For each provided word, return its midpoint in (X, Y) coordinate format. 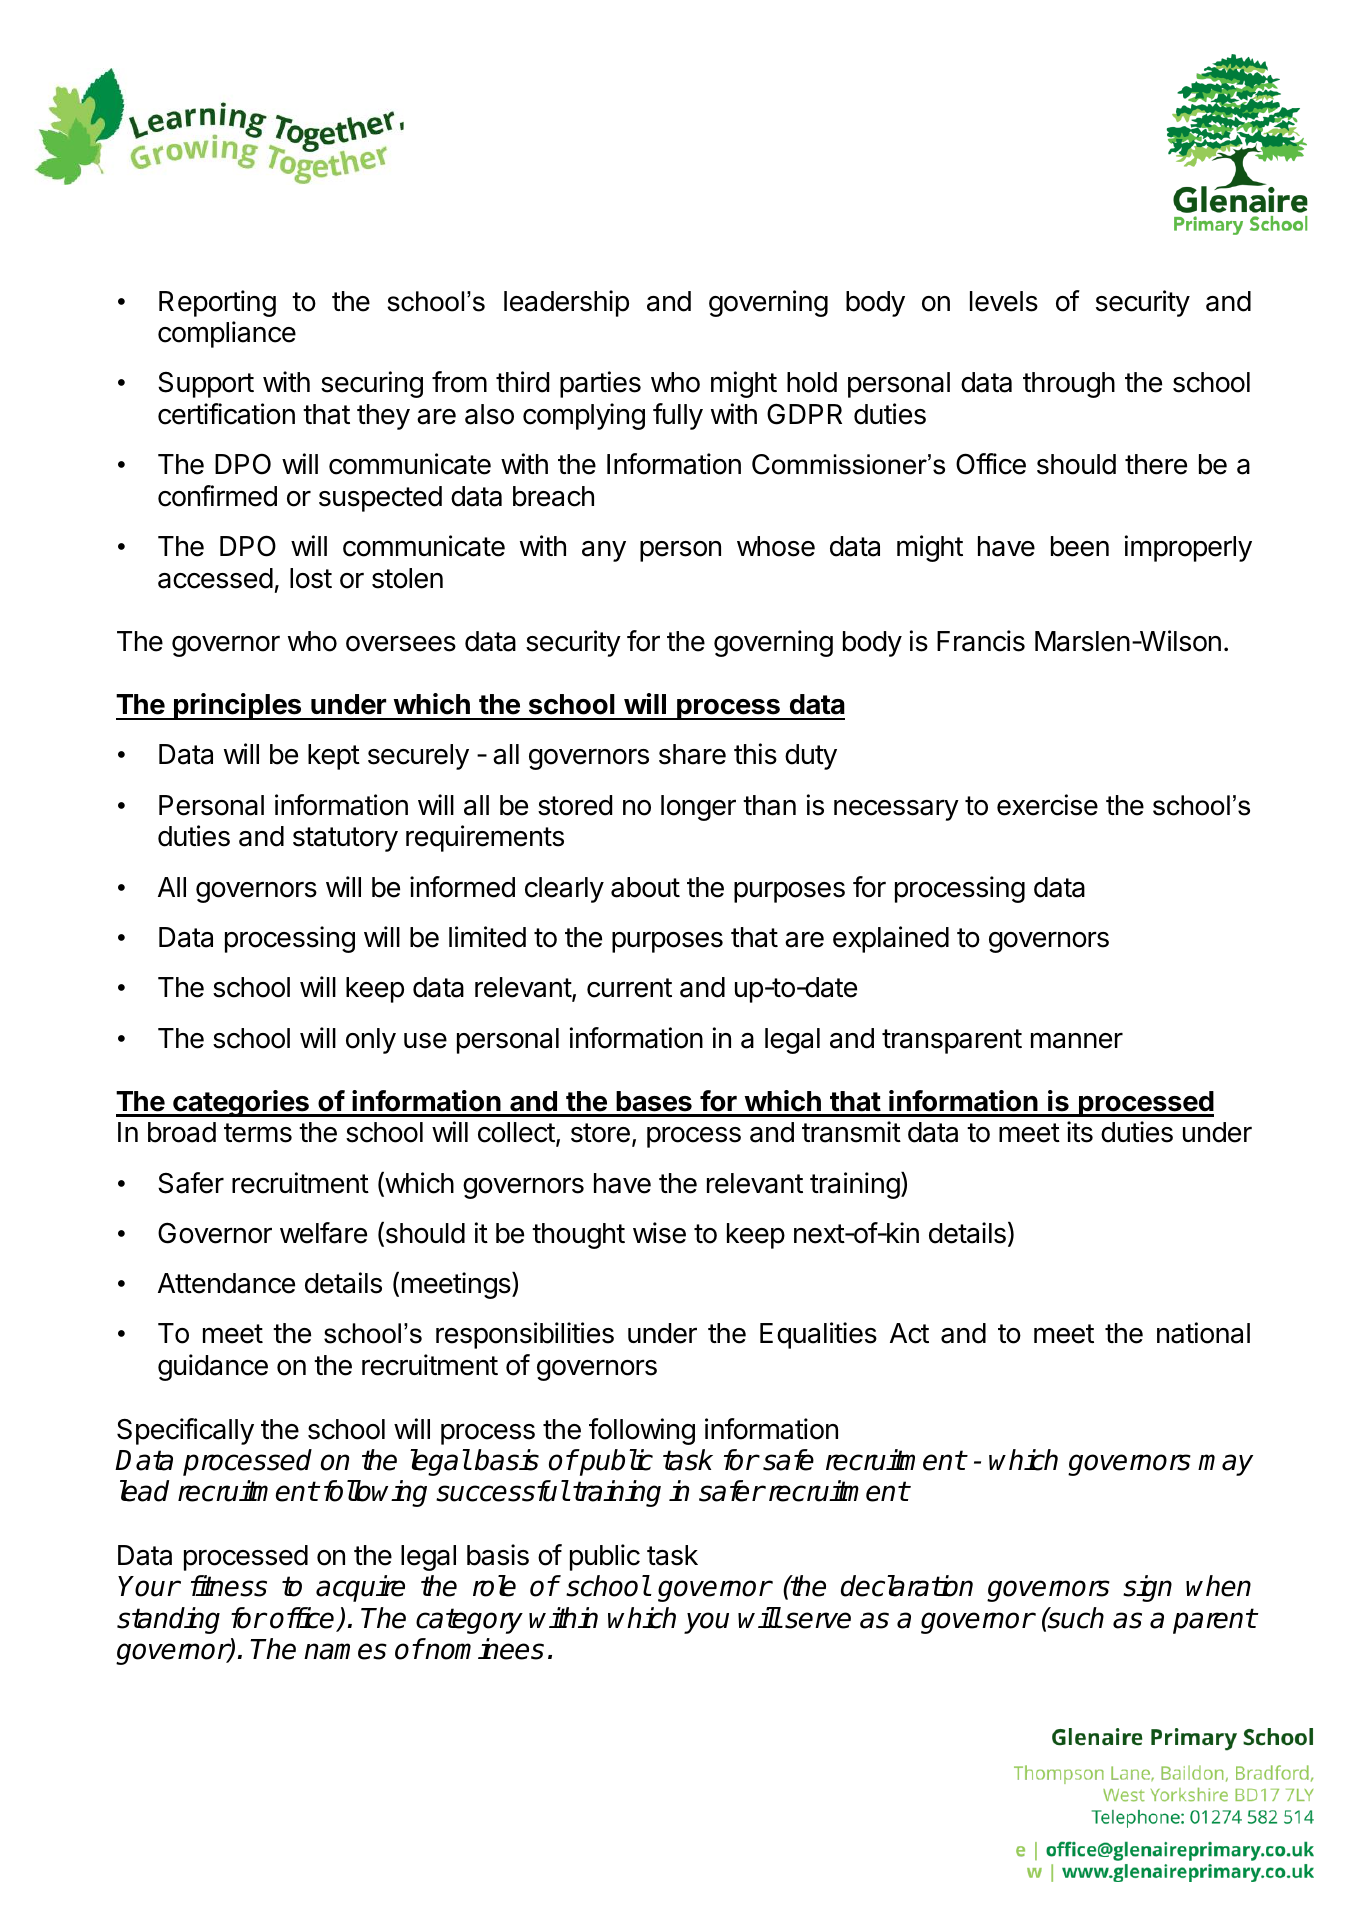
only (371, 1041)
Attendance (226, 1283)
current (629, 988)
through (1069, 385)
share (692, 754)
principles (238, 706)
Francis (981, 641)
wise (659, 1233)
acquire (360, 1588)
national (1203, 1333)
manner (1077, 1040)
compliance (227, 334)
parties (600, 384)
